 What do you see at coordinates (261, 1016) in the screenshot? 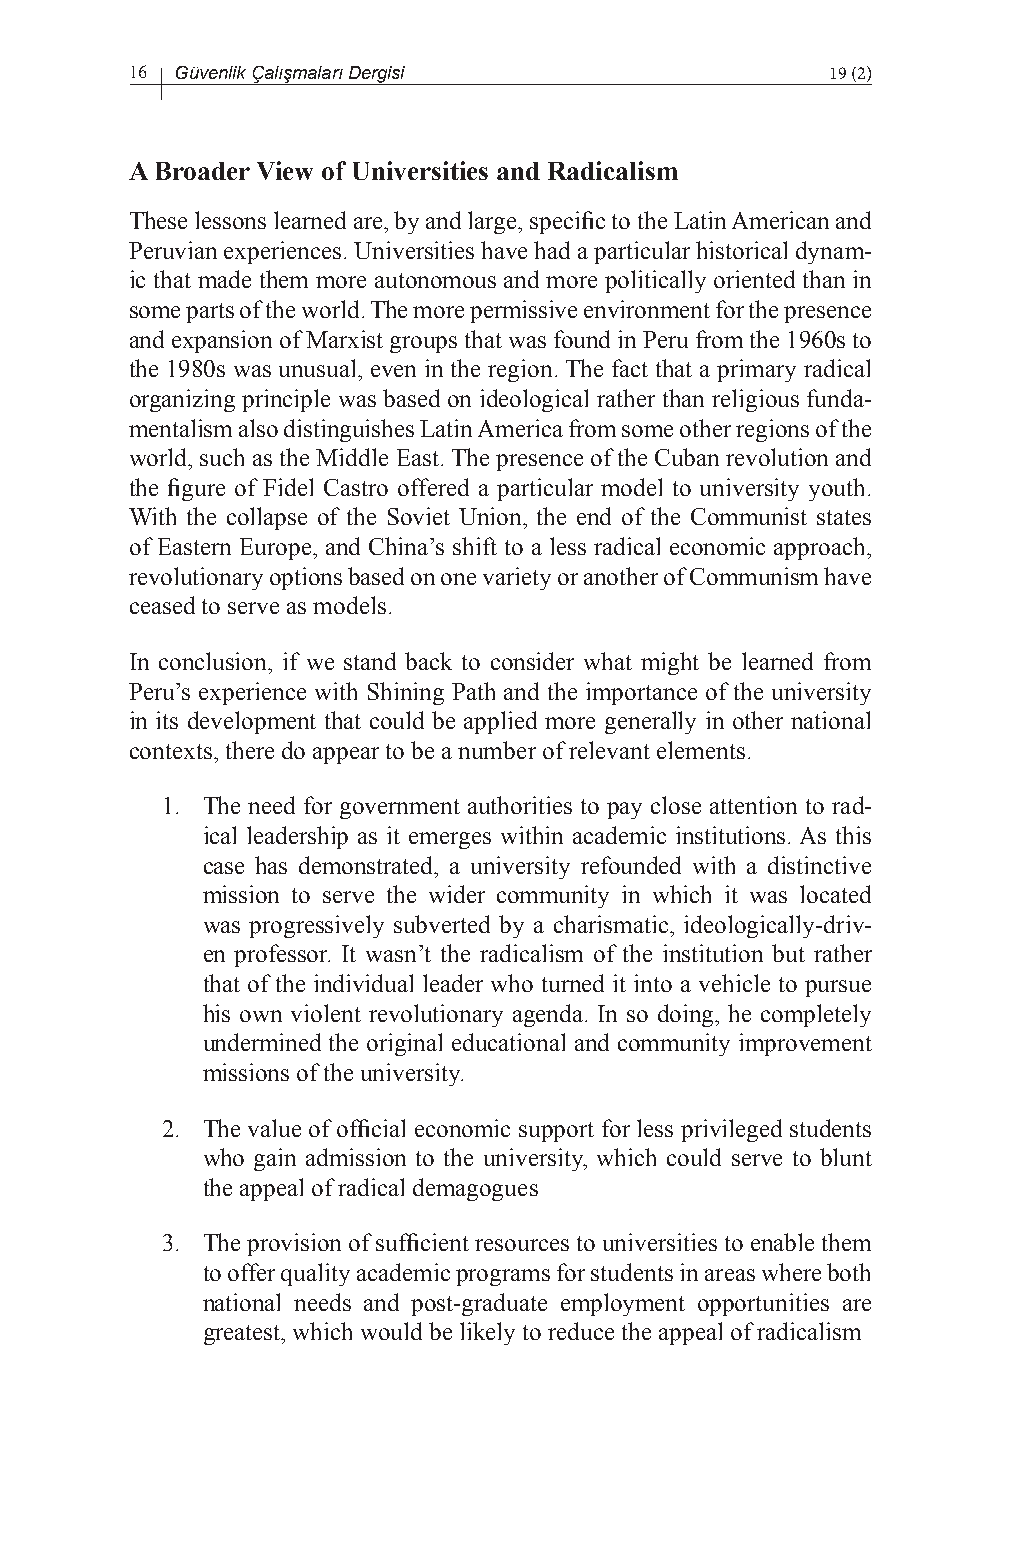
I see `own` at bounding box center [261, 1016].
